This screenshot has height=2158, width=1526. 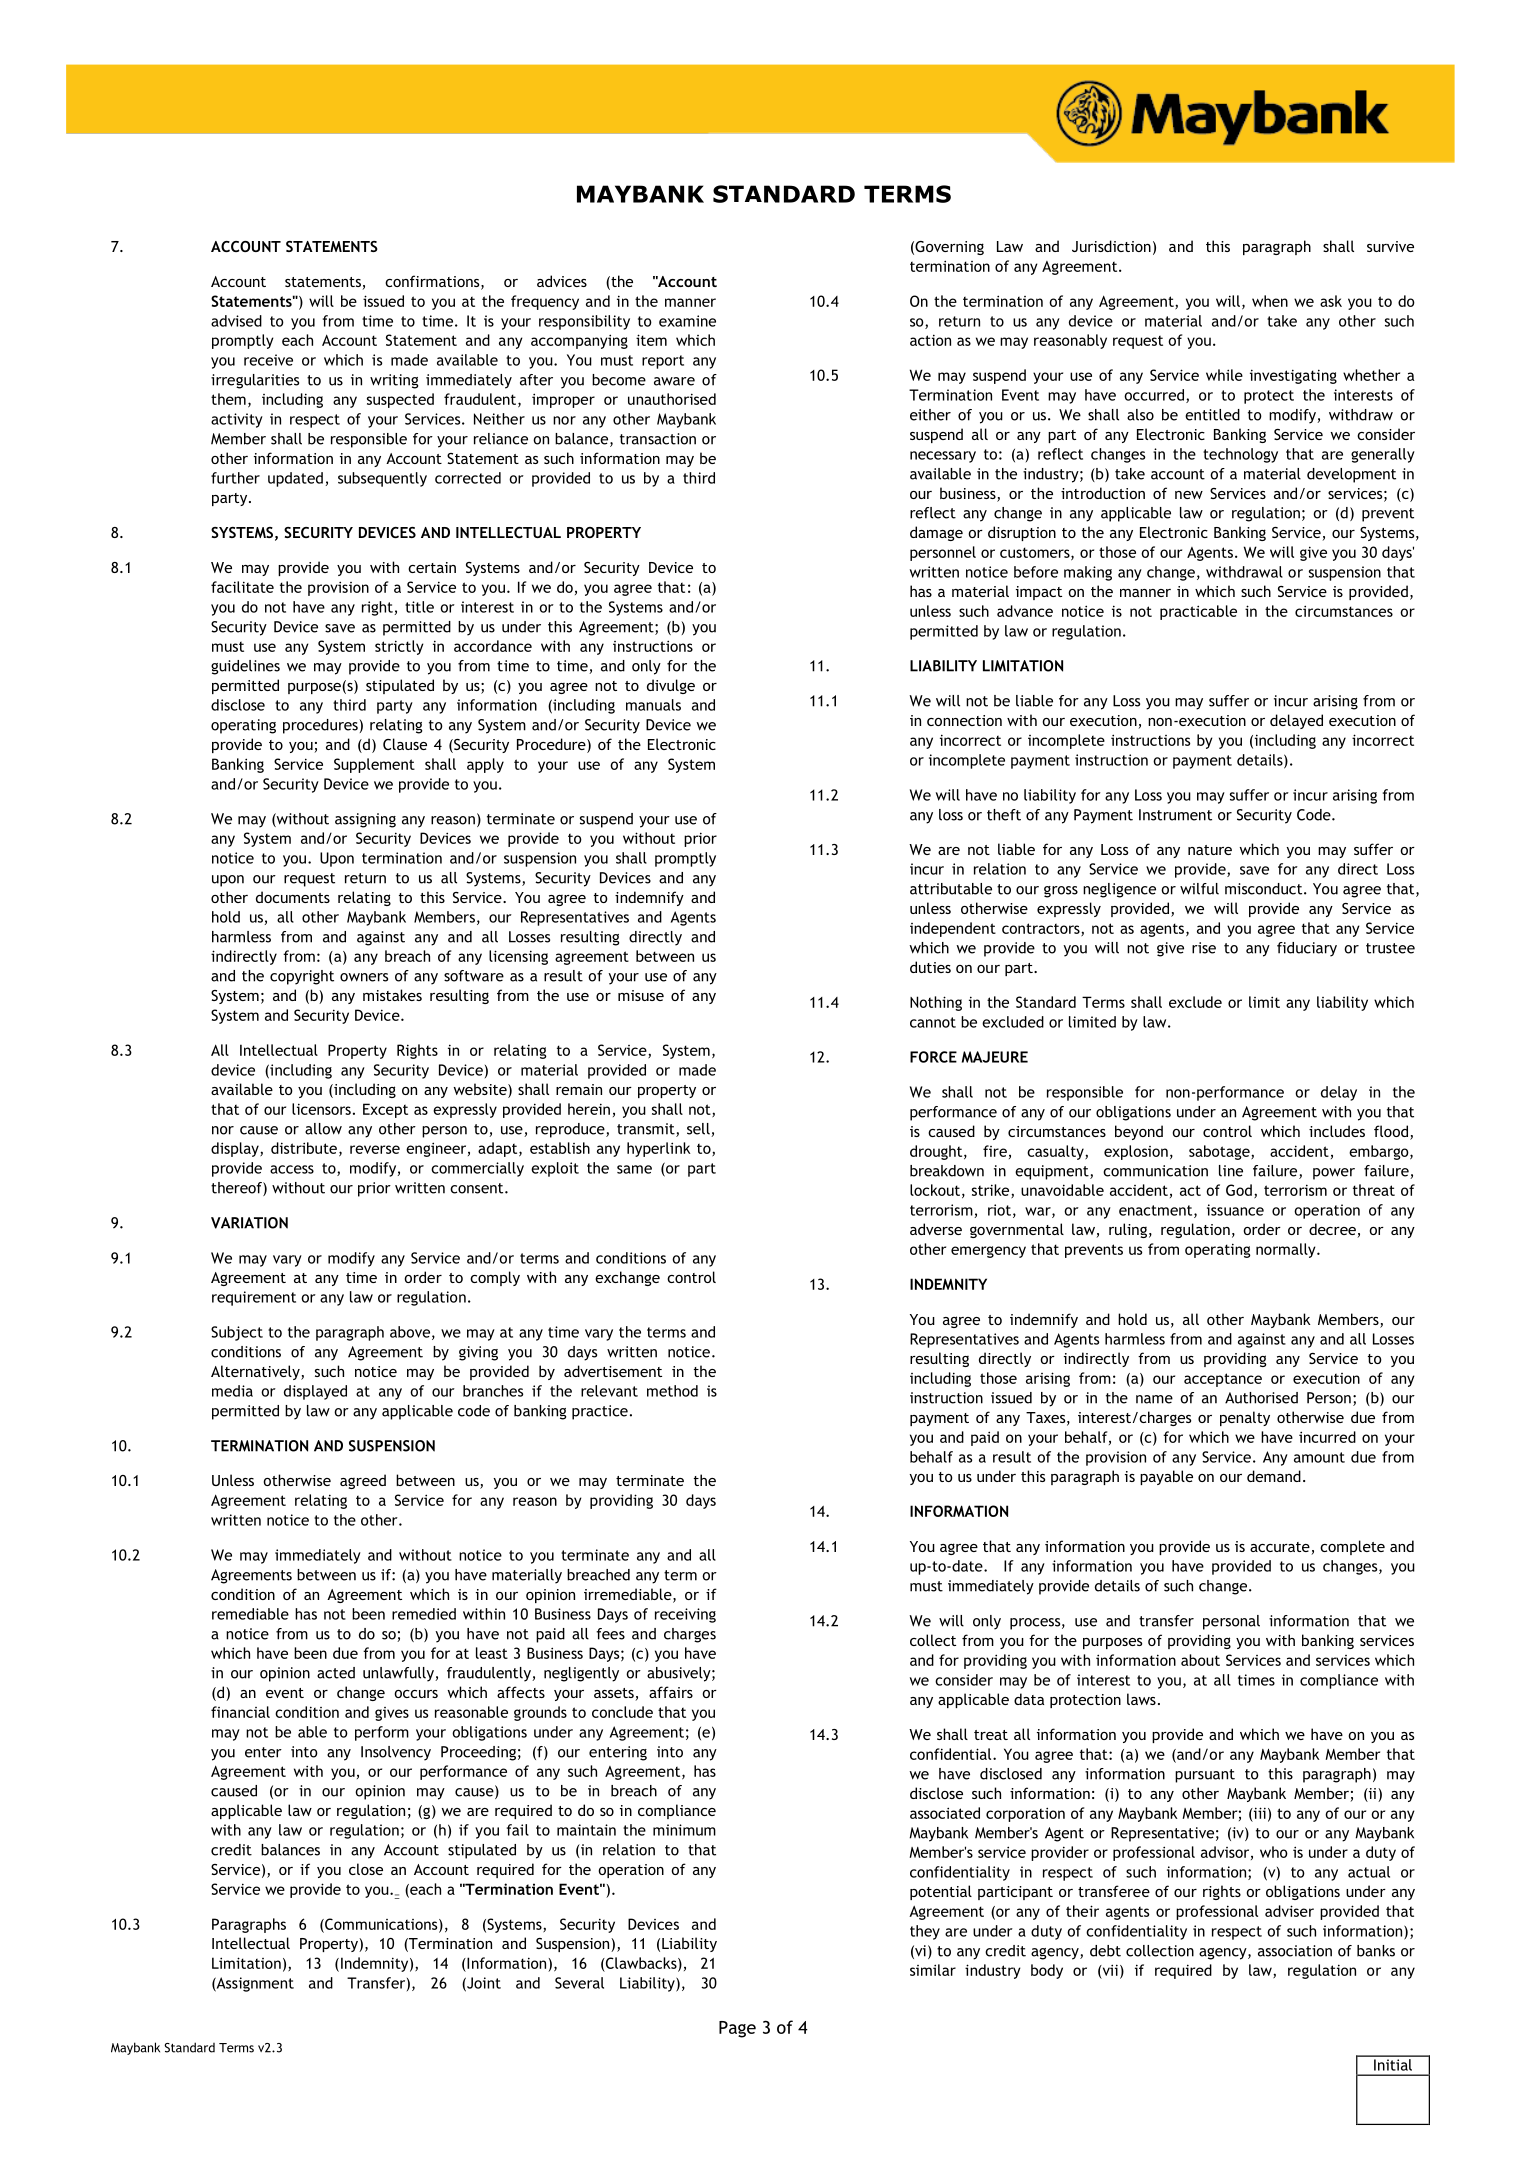 What do you see at coordinates (375, 1149) in the screenshot?
I see `reverse` at bounding box center [375, 1149].
